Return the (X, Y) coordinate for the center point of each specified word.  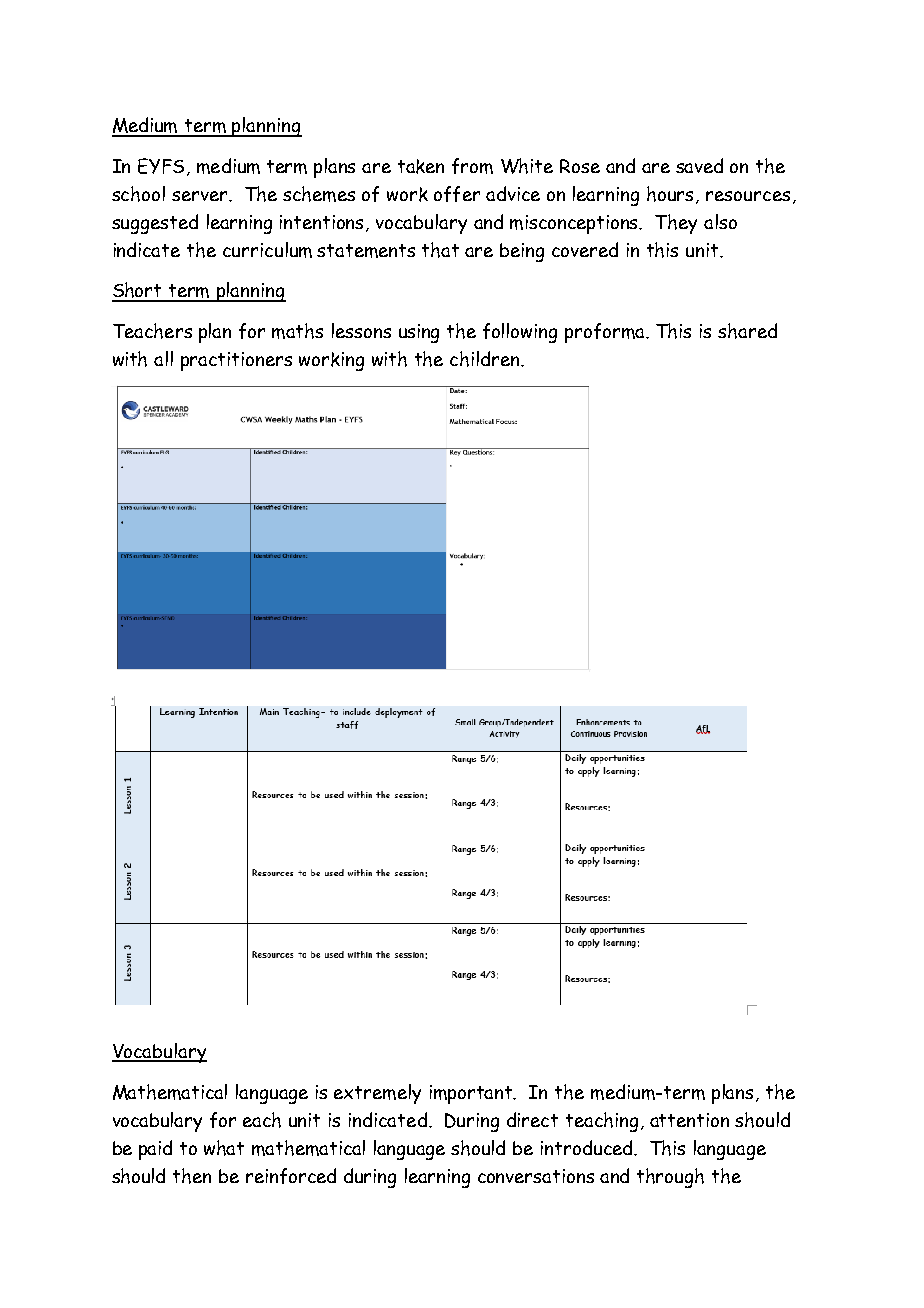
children (486, 359)
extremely (377, 1094)
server (201, 196)
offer (457, 194)
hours (670, 194)
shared (747, 331)
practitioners (236, 361)
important (472, 1094)
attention (689, 1120)
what (224, 1148)
